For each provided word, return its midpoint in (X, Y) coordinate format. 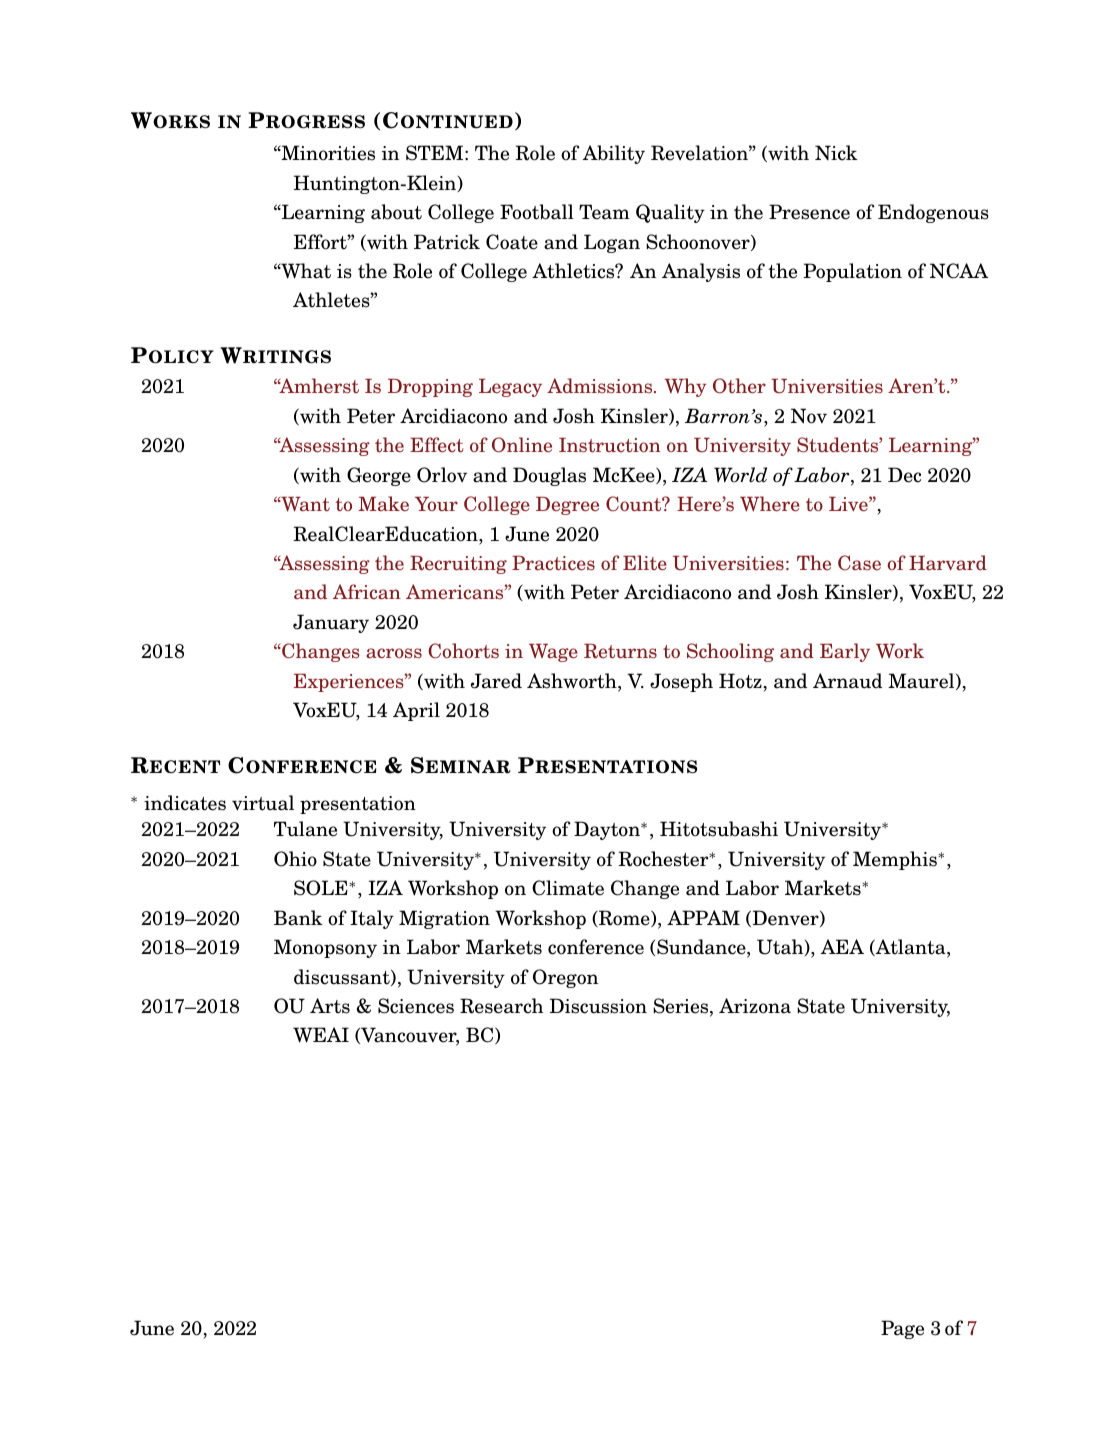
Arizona (755, 1006)
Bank (298, 918)
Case (859, 563)
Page (902, 1329)
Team (604, 212)
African (367, 592)
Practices (553, 563)
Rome (624, 918)
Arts (330, 1006)
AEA (842, 946)
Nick (836, 153)
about (396, 212)
